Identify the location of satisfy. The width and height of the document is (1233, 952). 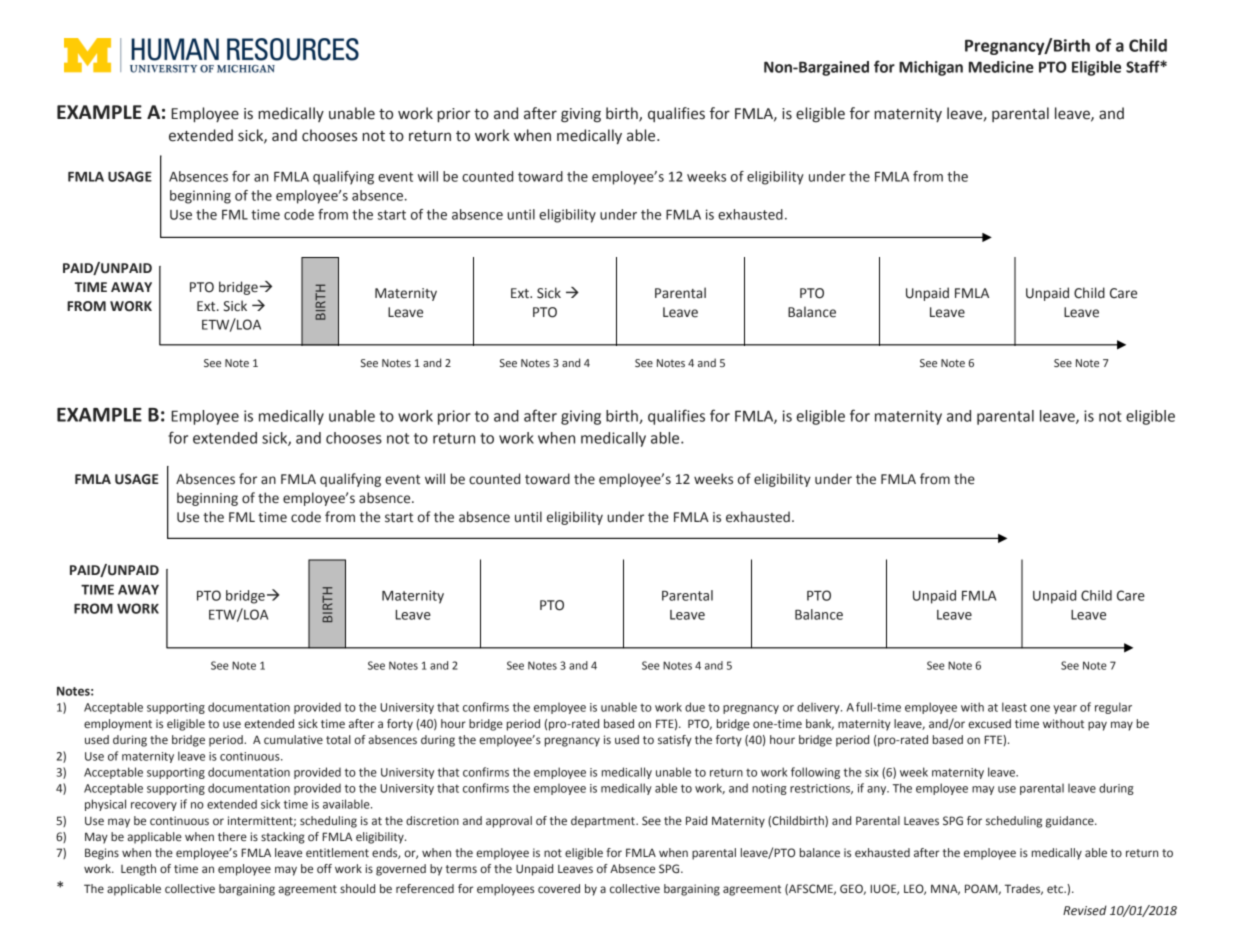
(675, 741).
